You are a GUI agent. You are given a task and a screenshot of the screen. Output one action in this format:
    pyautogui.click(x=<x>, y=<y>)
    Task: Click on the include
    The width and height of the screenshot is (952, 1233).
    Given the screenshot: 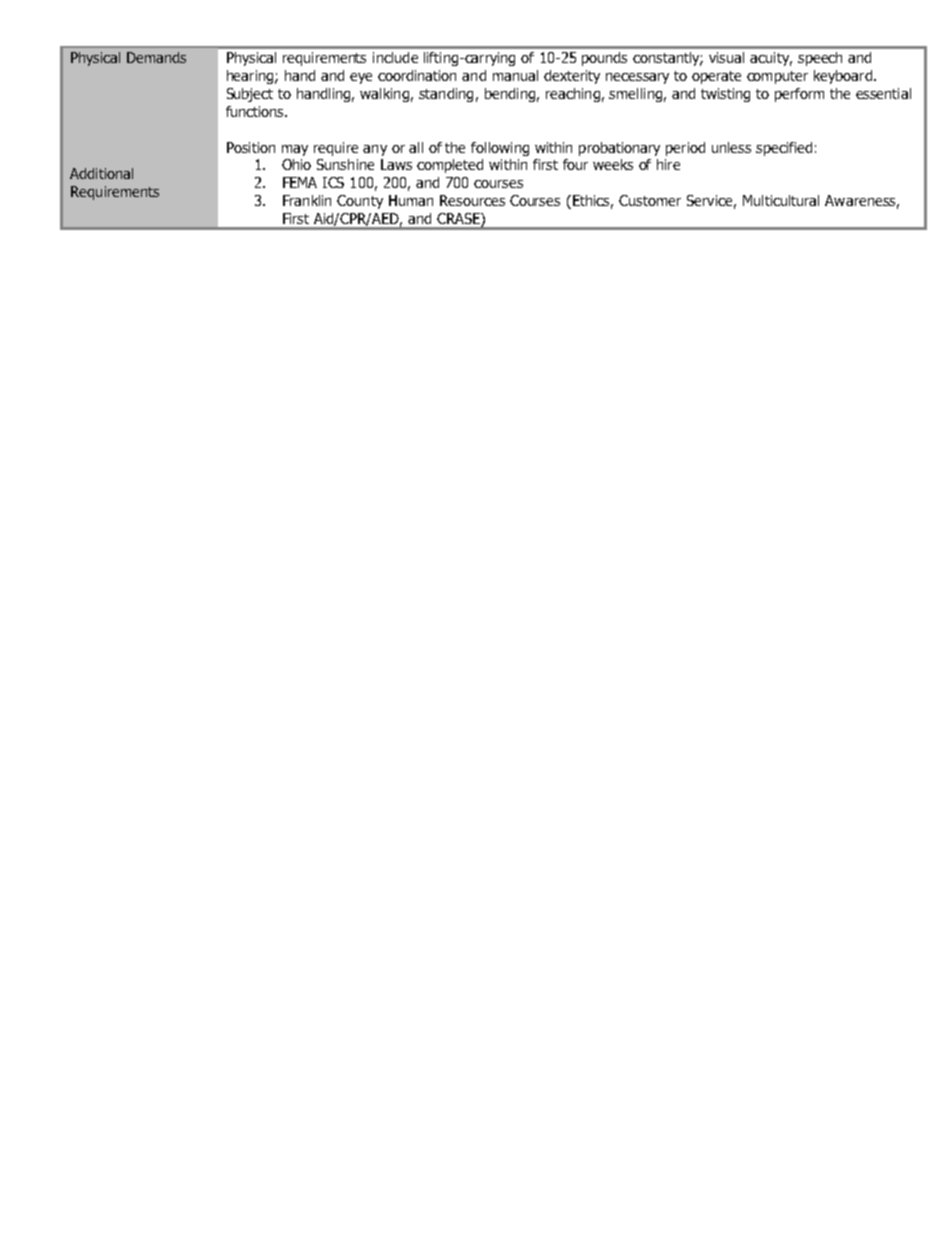 What is the action you would take?
    pyautogui.click(x=395, y=57)
